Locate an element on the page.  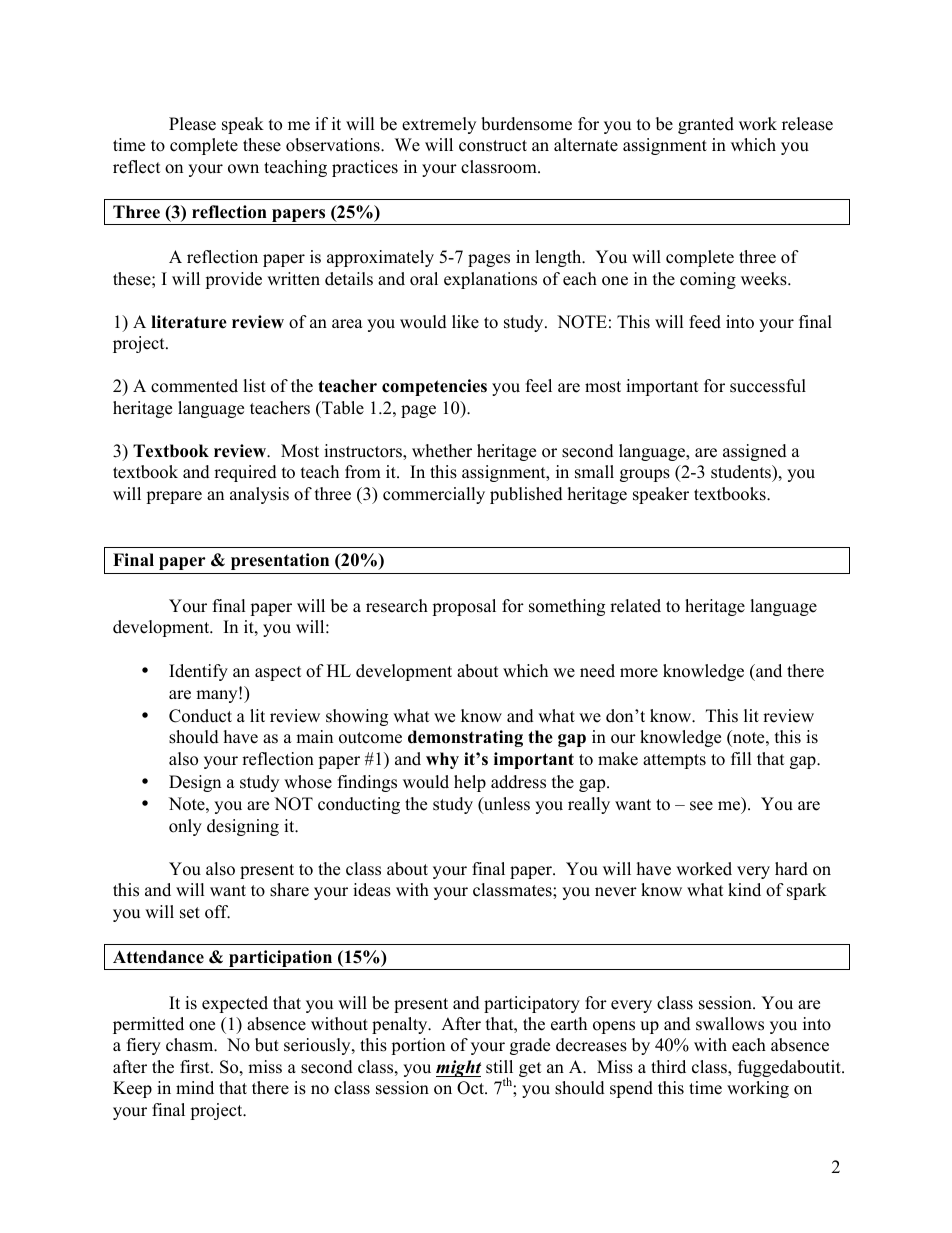
own is located at coordinates (243, 169).
